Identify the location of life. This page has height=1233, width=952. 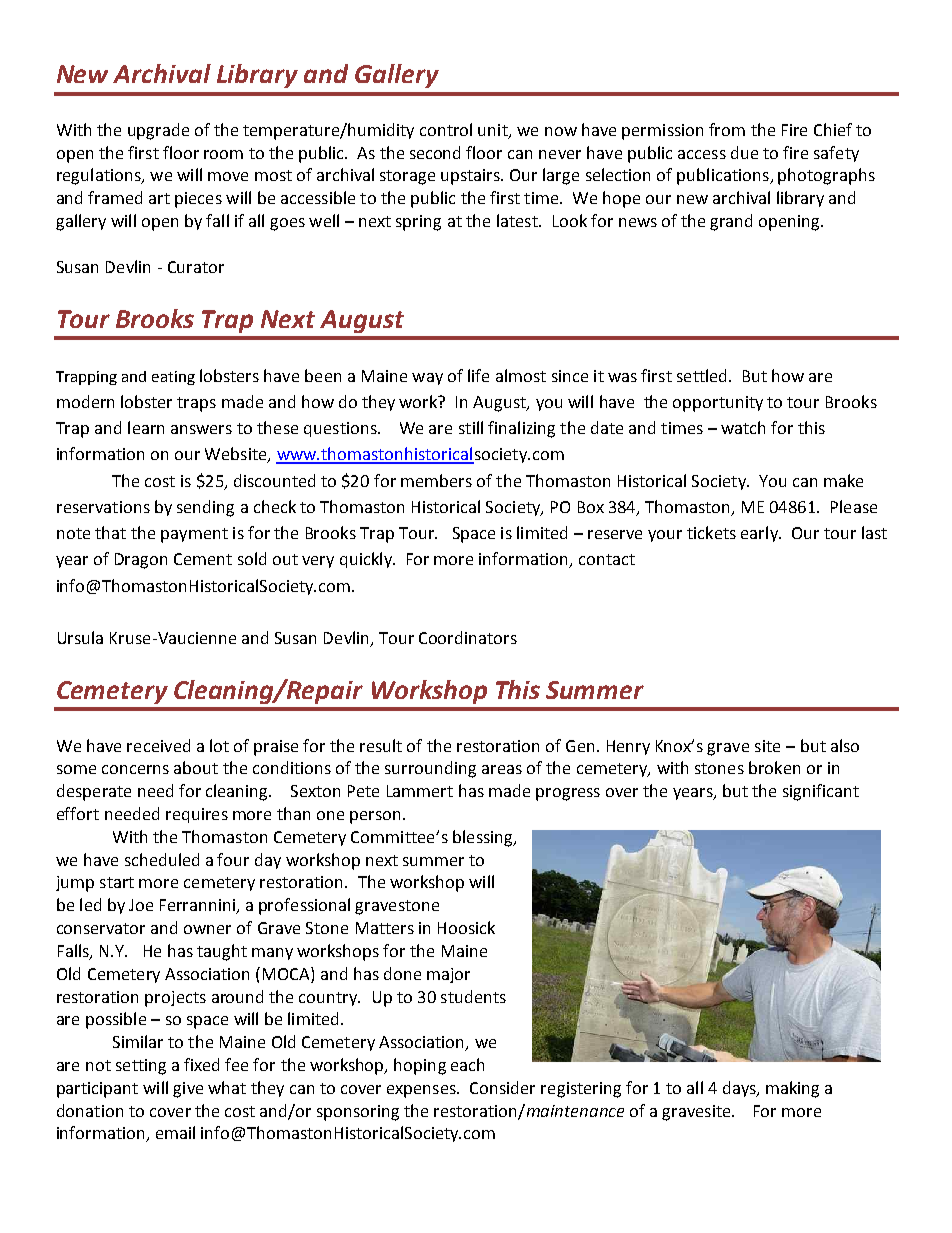
(478, 375).
